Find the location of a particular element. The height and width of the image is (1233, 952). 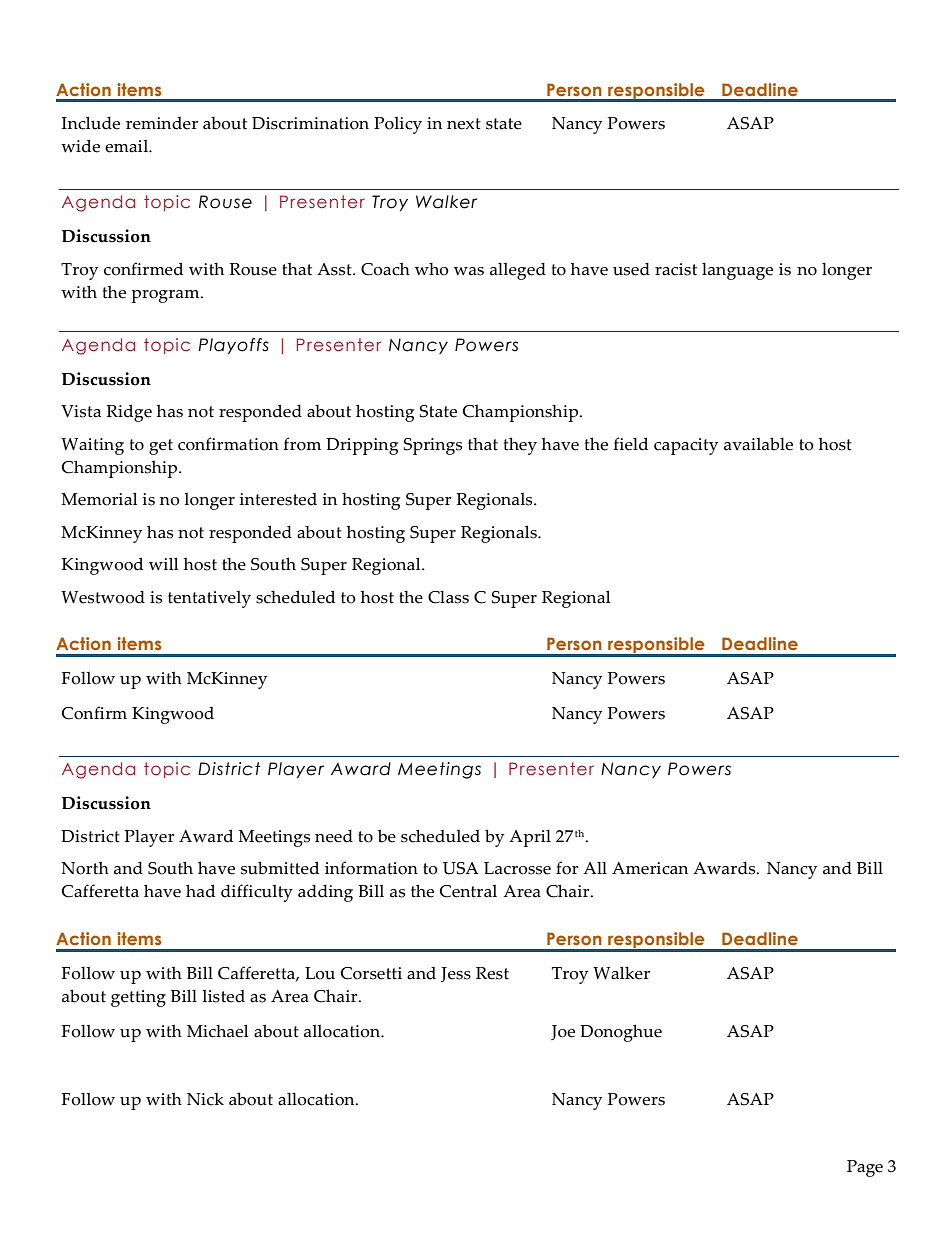

will is located at coordinates (163, 564).
